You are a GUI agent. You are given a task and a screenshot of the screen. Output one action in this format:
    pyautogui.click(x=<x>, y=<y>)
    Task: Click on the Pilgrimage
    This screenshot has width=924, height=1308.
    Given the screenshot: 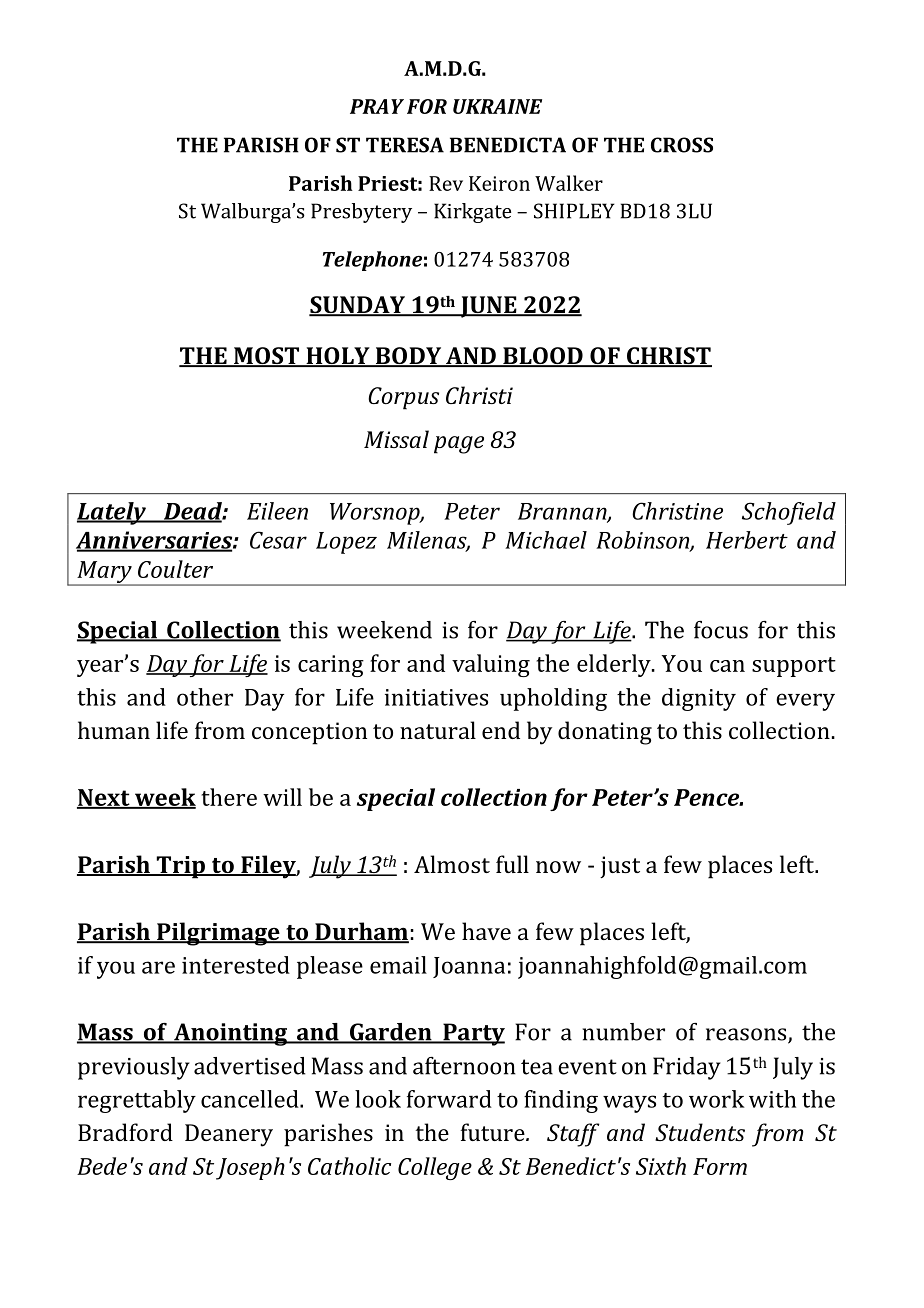 What is the action you would take?
    pyautogui.click(x=218, y=934)
